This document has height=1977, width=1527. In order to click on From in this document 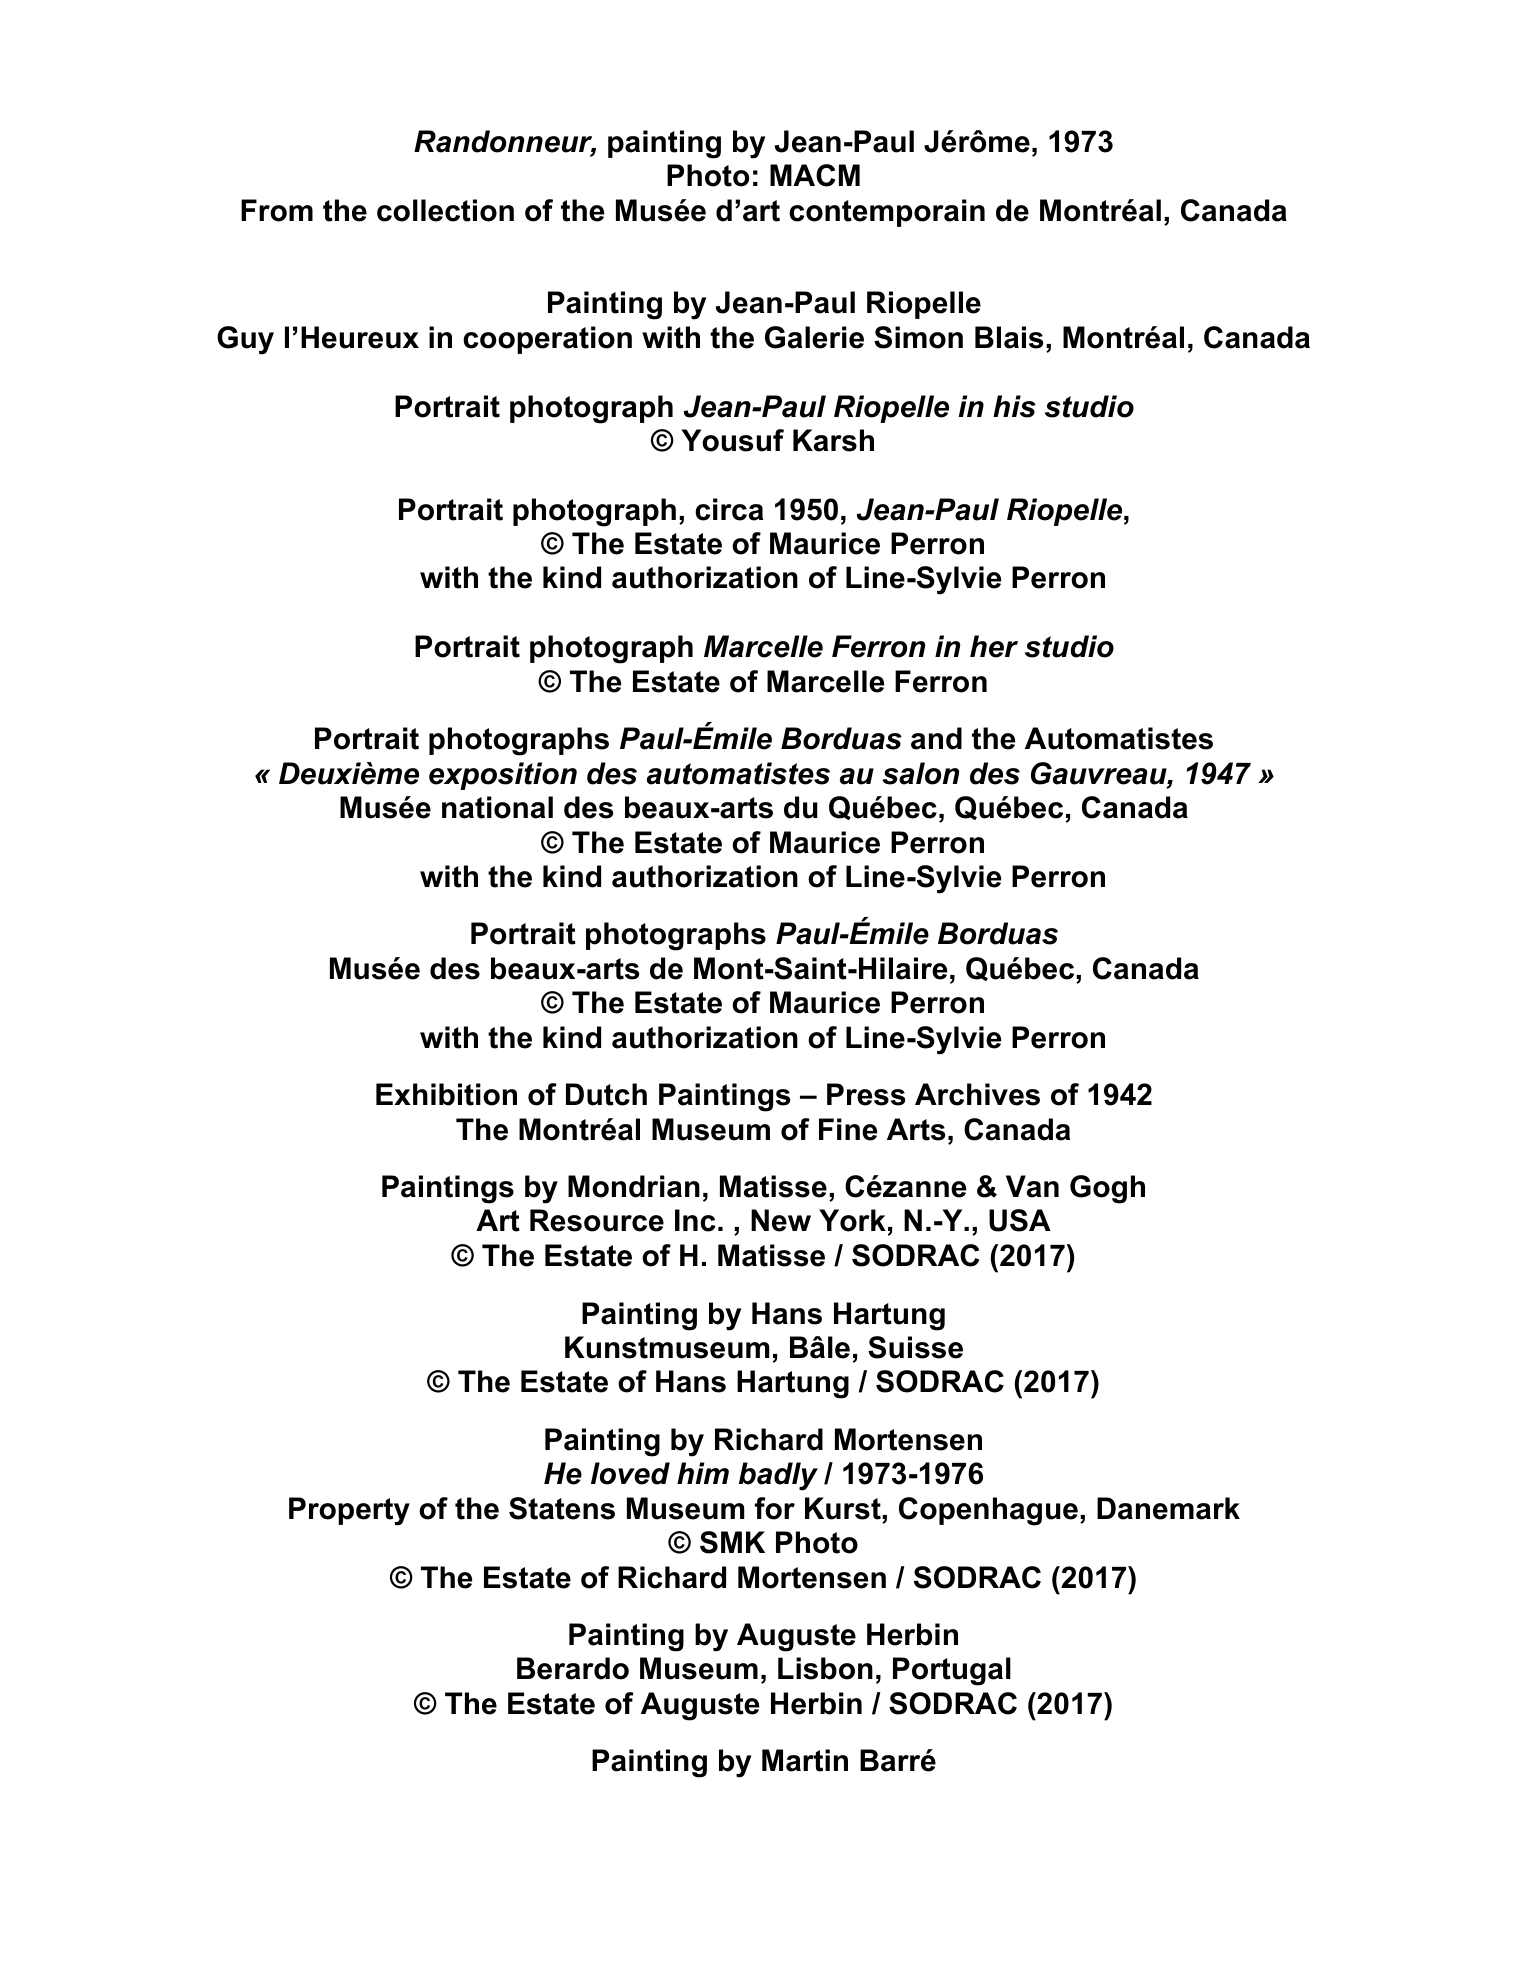, I will do `click(277, 210)`.
